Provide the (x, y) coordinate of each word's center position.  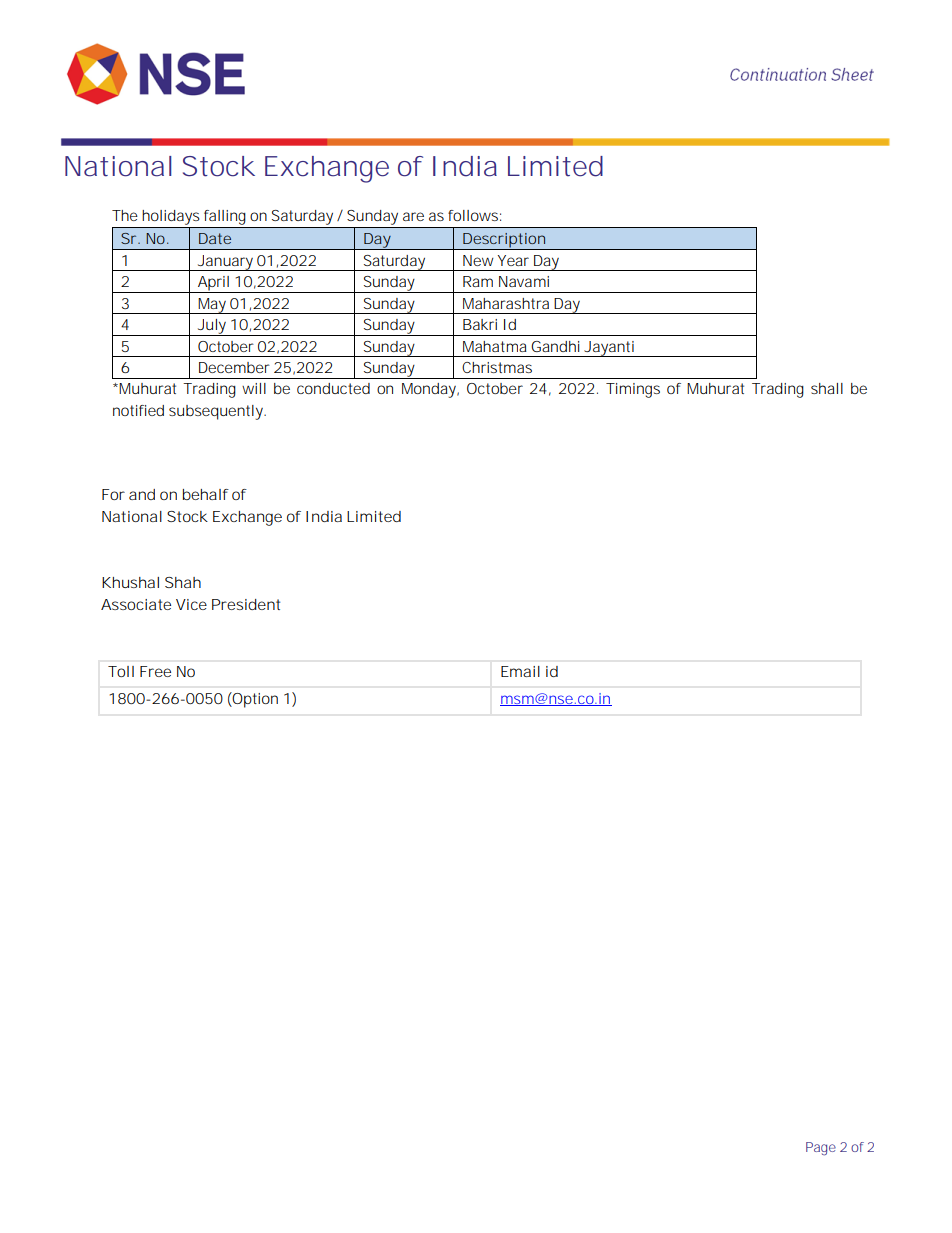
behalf (206, 494)
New (478, 260)
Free (155, 671)
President (246, 604)
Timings (633, 390)
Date (215, 238)
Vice (191, 604)
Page (821, 1149)
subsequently (217, 412)
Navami (524, 281)
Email (520, 671)
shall (827, 388)
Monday (430, 390)
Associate (136, 604)
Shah (183, 582)
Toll (121, 671)
